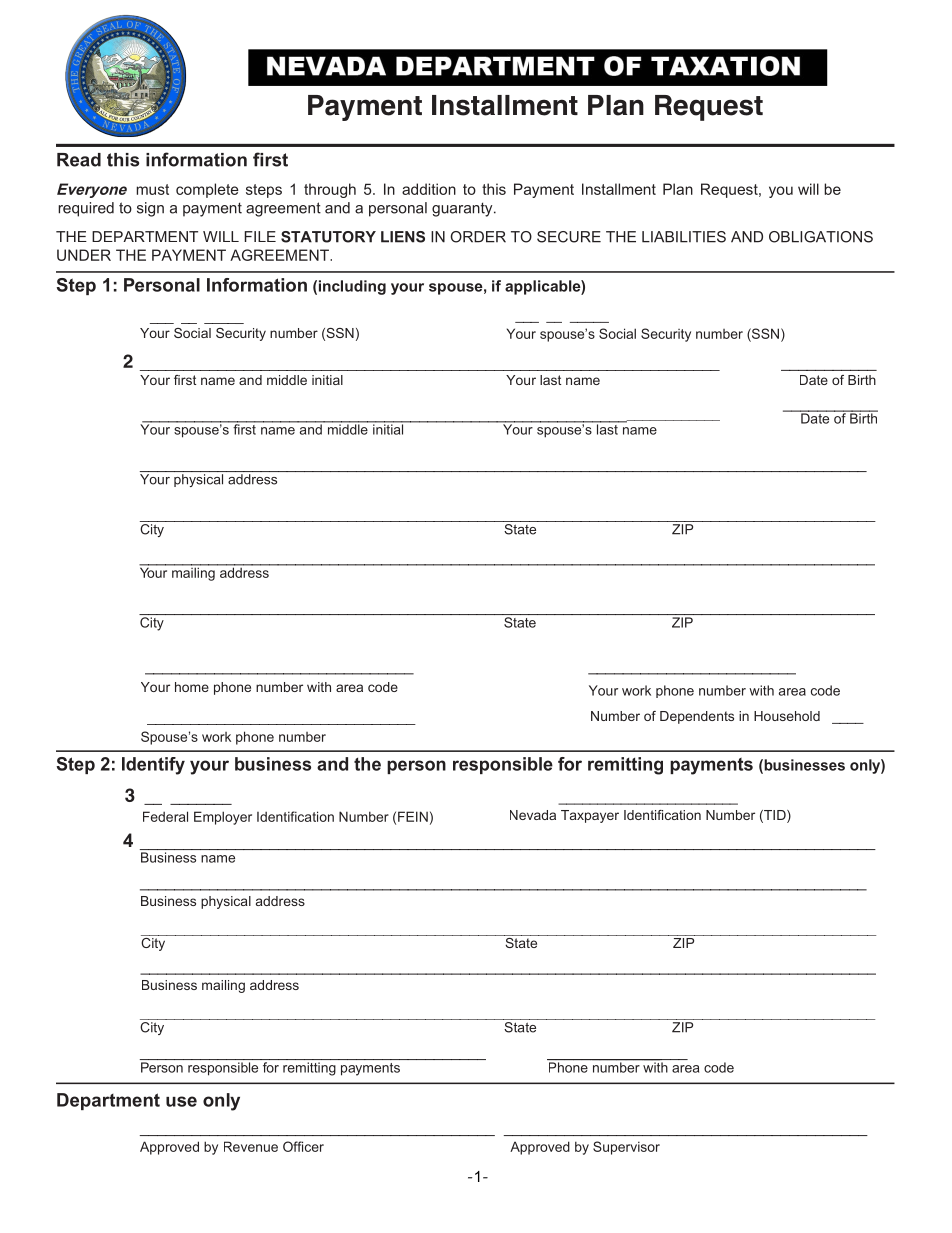 This screenshot has height=1233, width=952. I want to click on OBLIGATIONS, so click(821, 237).
